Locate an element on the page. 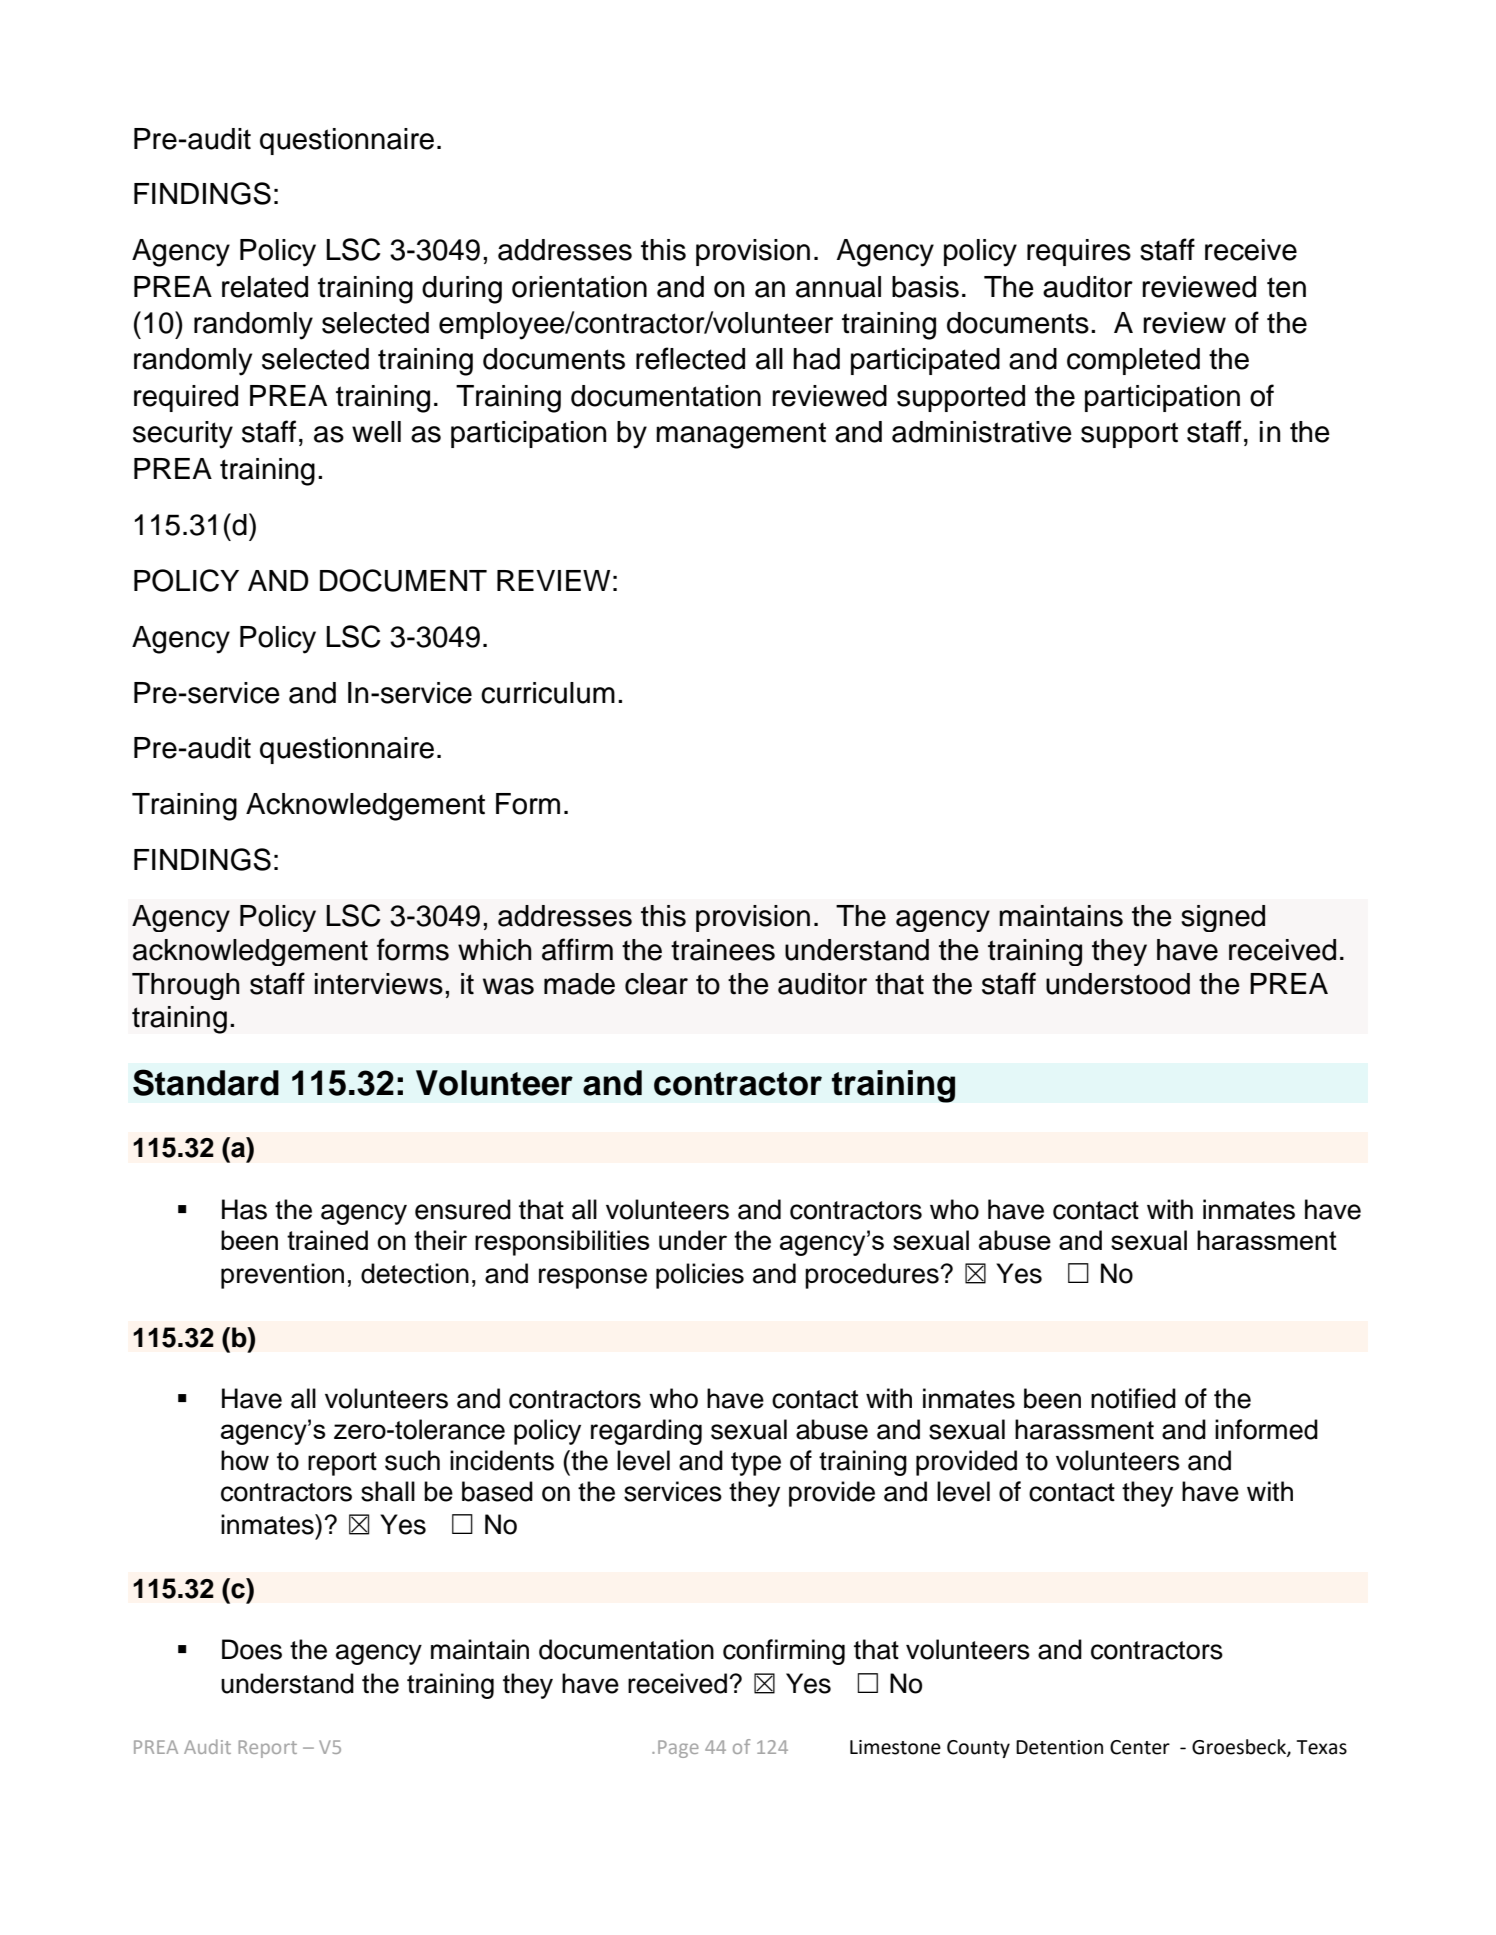  related is located at coordinates (265, 287).
